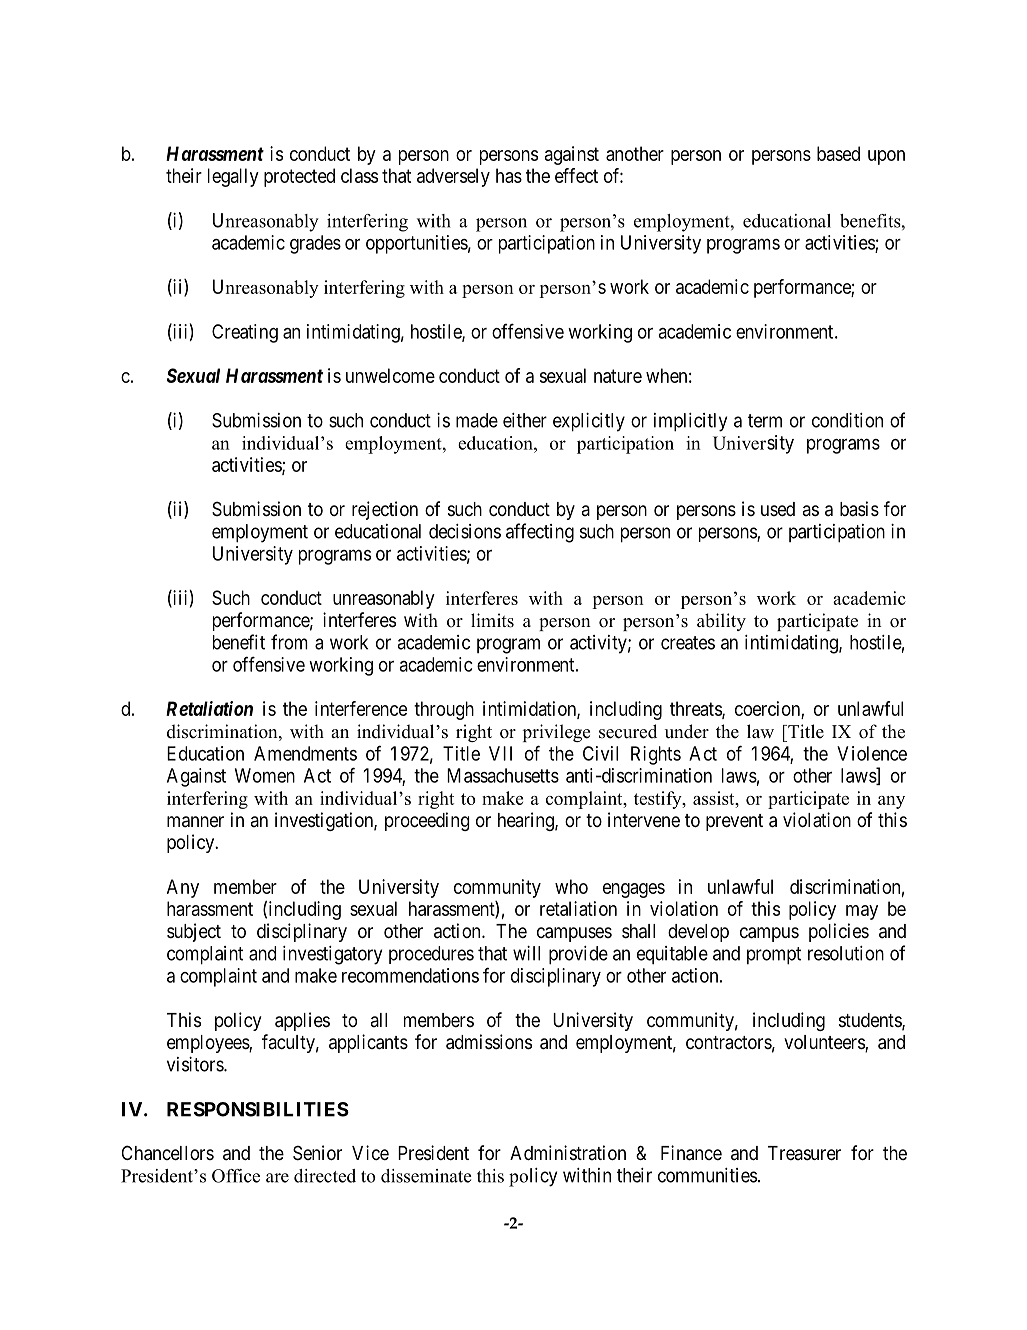 Image resolution: width=1027 pixels, height=1330 pixels. Describe the element at coordinates (734, 822) in the screenshot. I see `prevent` at that location.
